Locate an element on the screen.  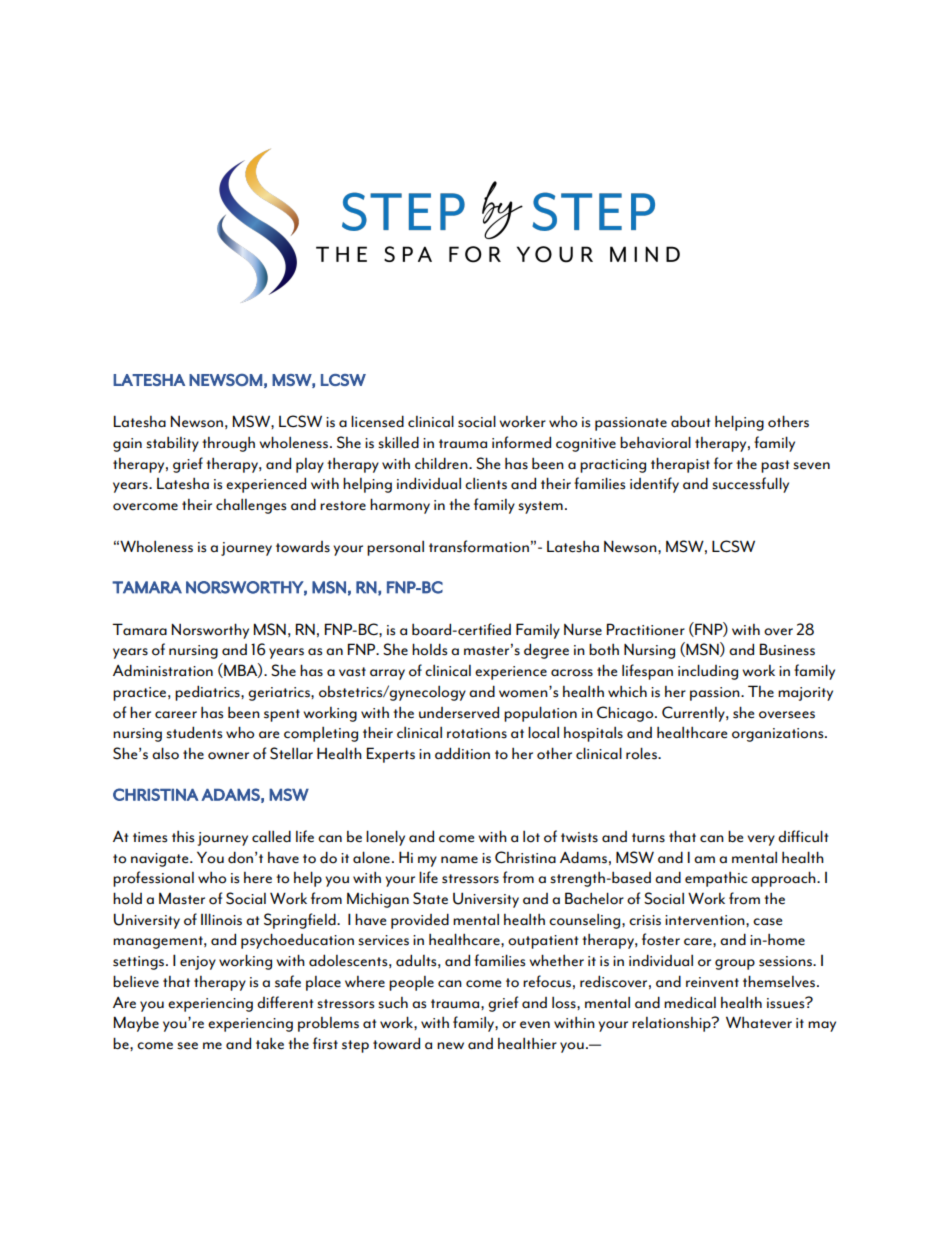
challenges is located at coordinates (251, 506).
